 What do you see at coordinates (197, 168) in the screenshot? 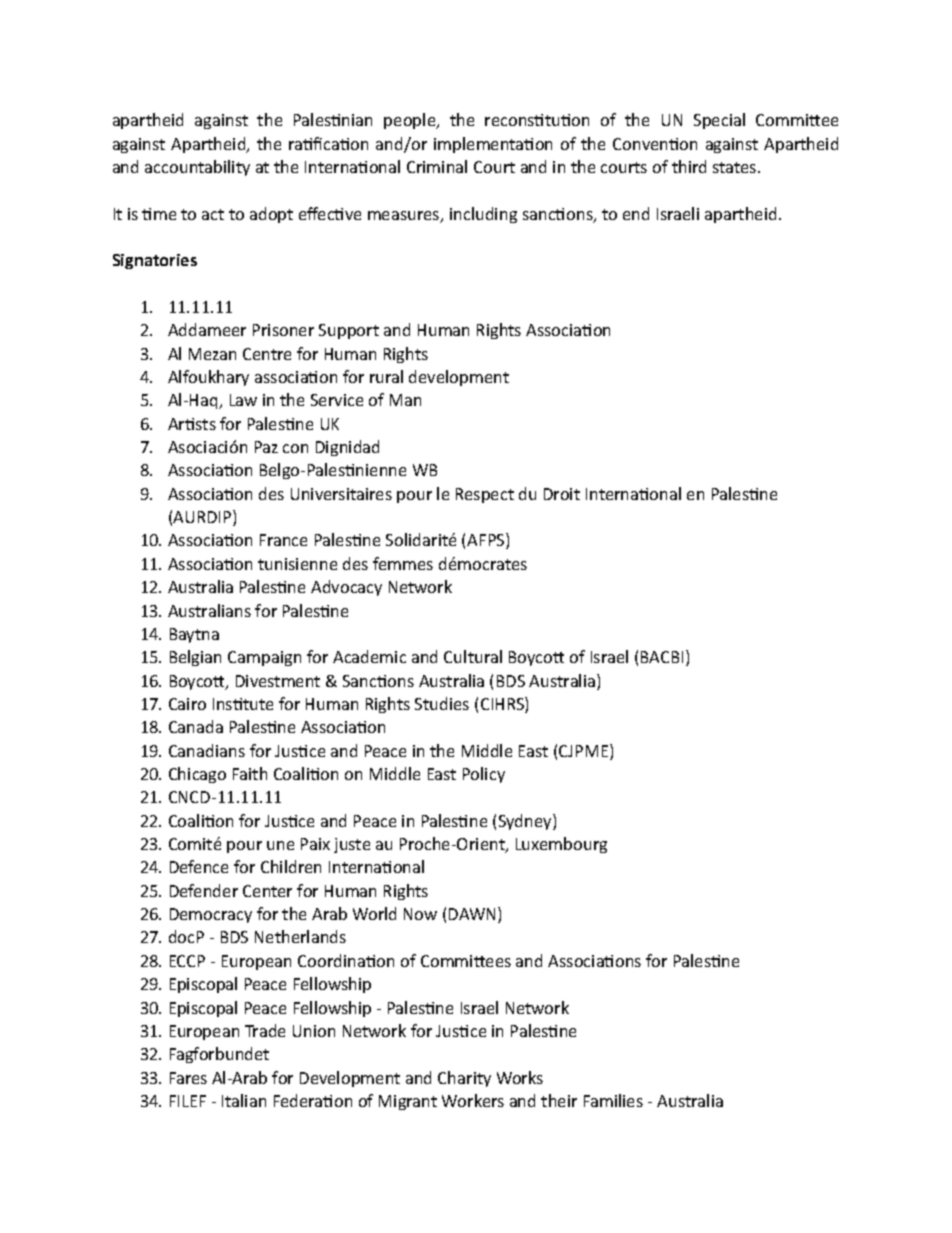
I see `accountability` at bounding box center [197, 168].
